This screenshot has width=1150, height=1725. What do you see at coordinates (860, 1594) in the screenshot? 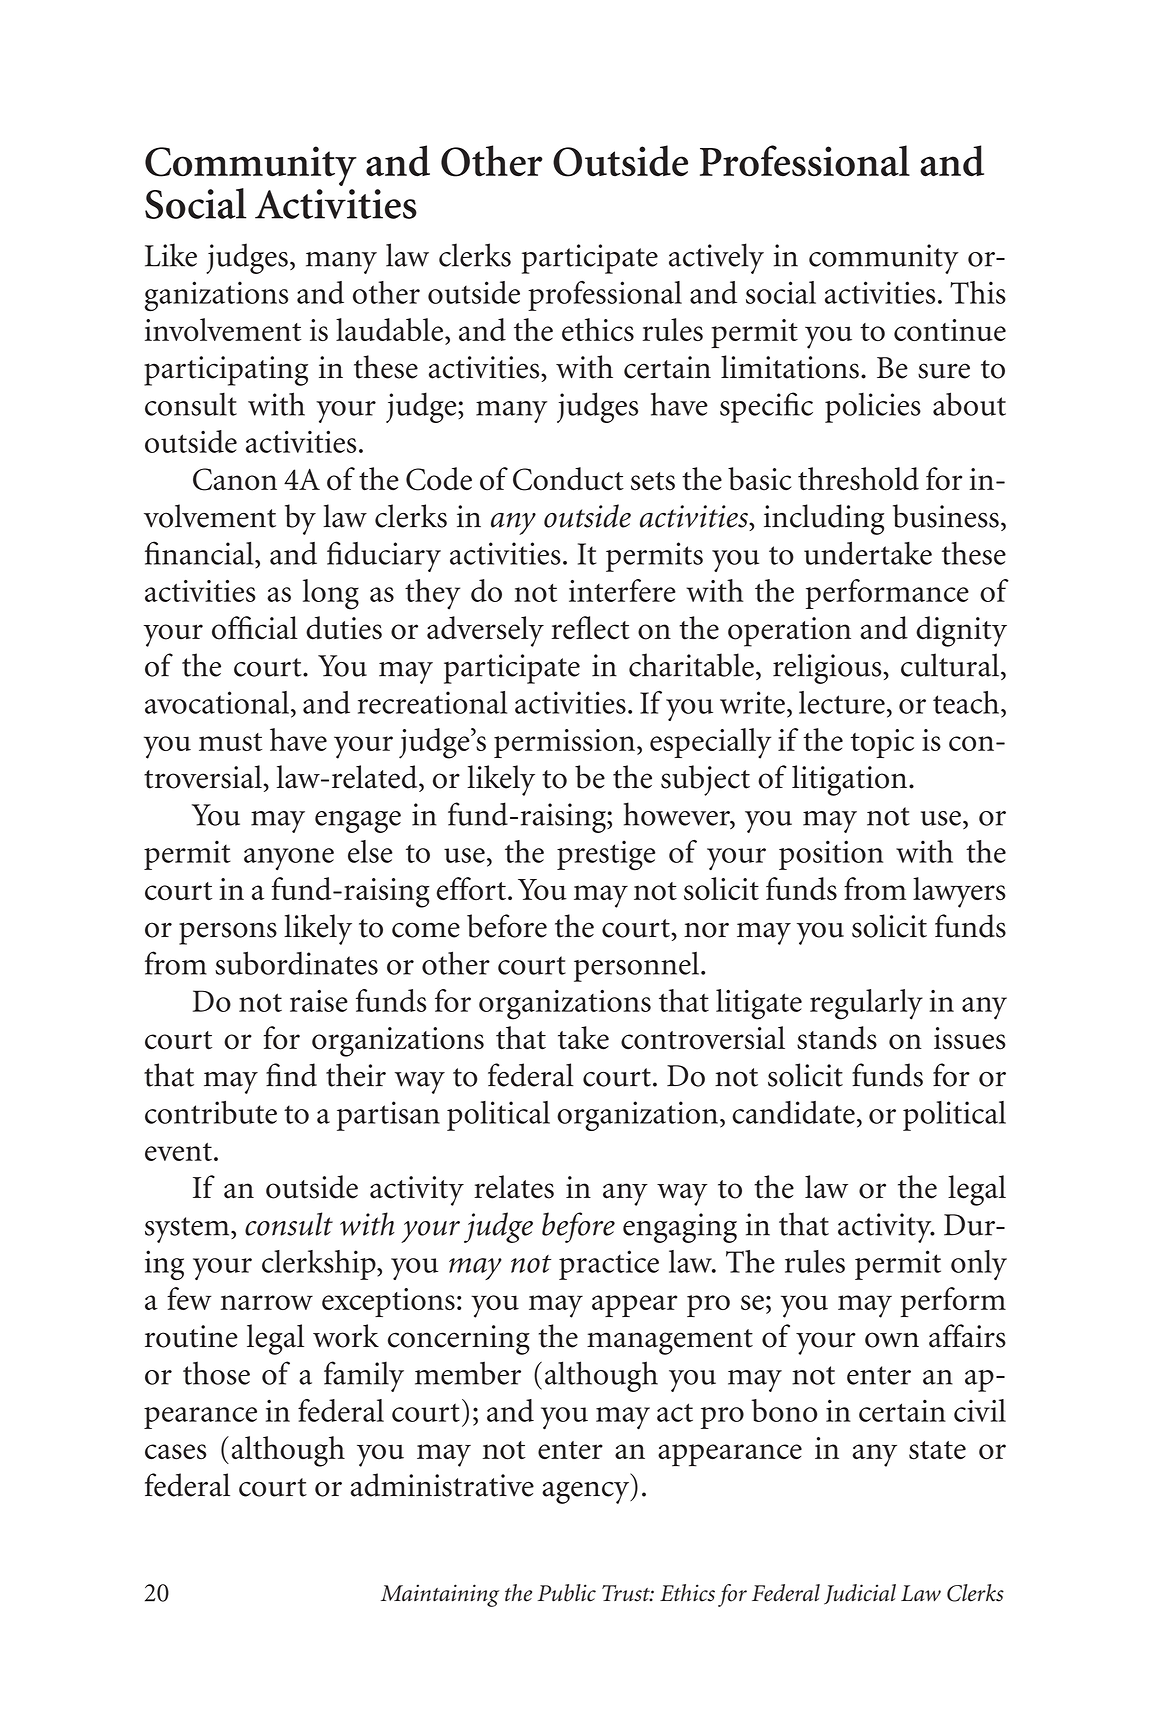
I see `Judicial` at bounding box center [860, 1594].
